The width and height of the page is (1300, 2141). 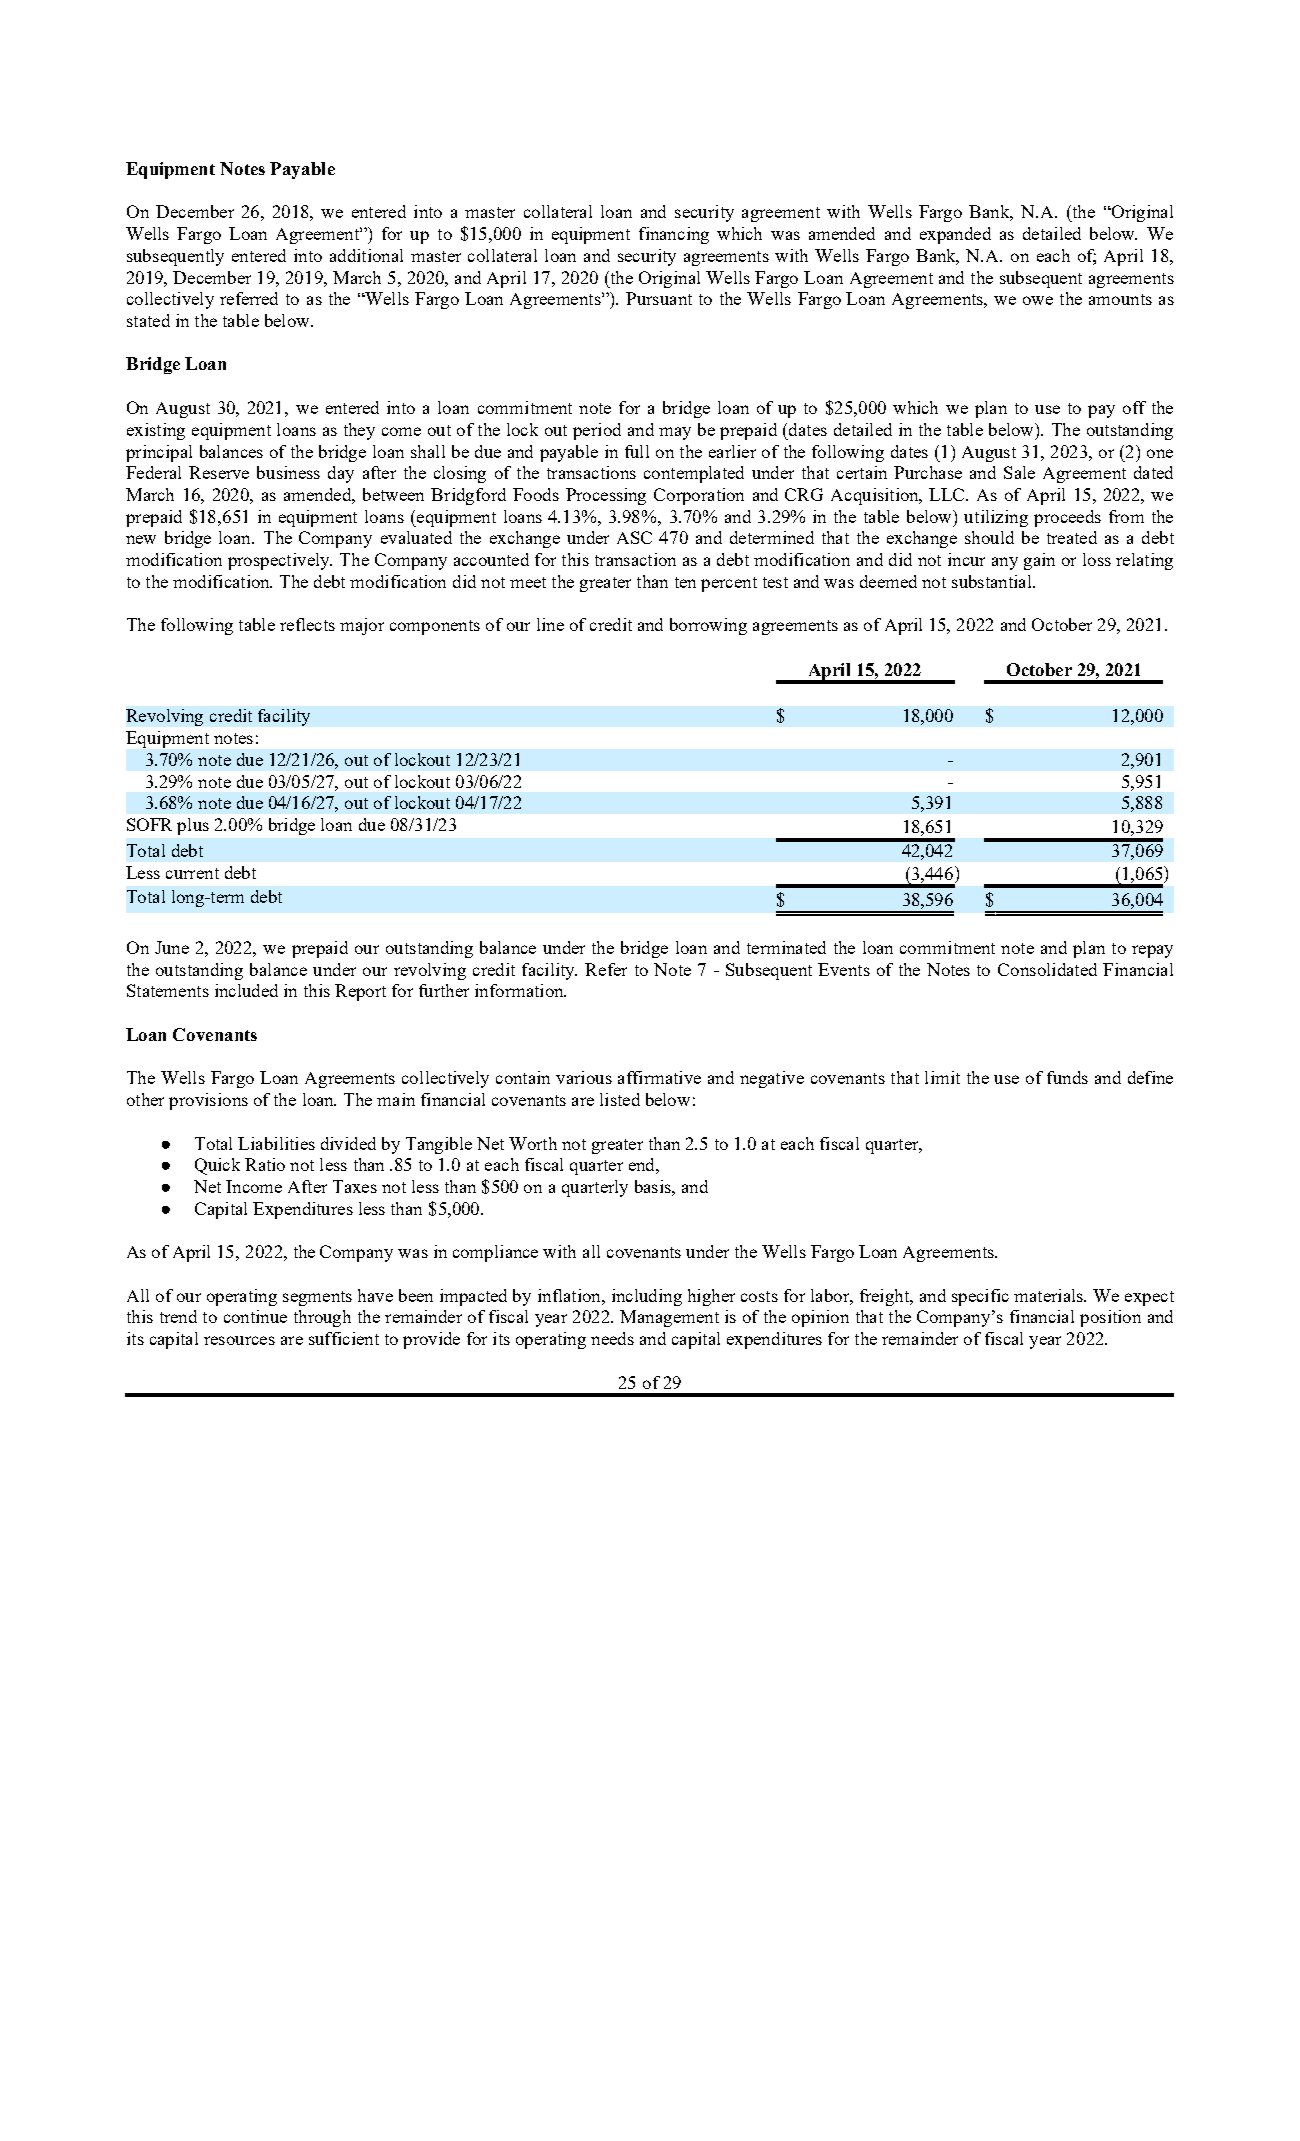 I want to click on plus, so click(x=193, y=826).
